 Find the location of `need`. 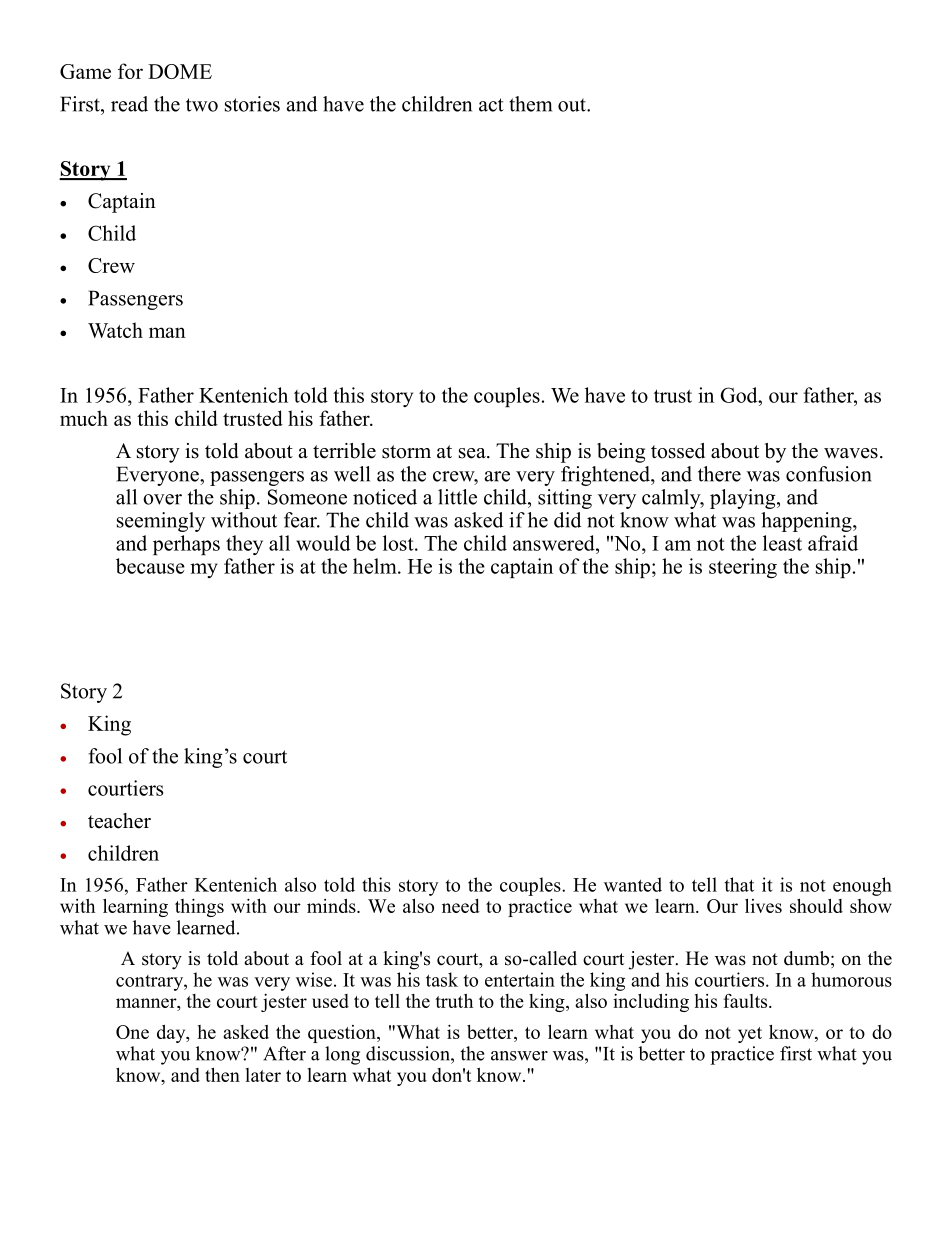

need is located at coordinates (461, 906).
